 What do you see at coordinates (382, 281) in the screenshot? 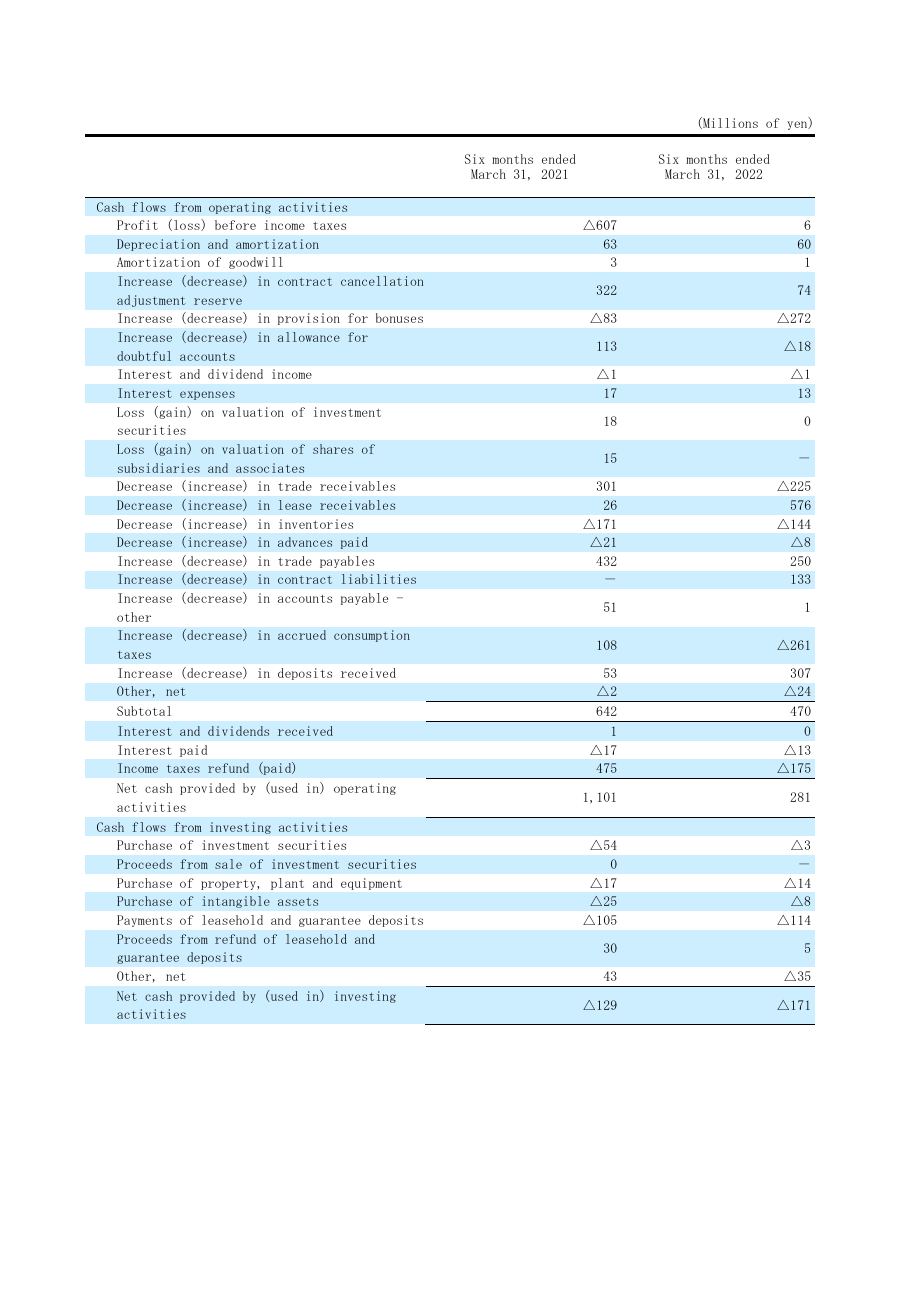
I see `cancellation` at bounding box center [382, 281].
